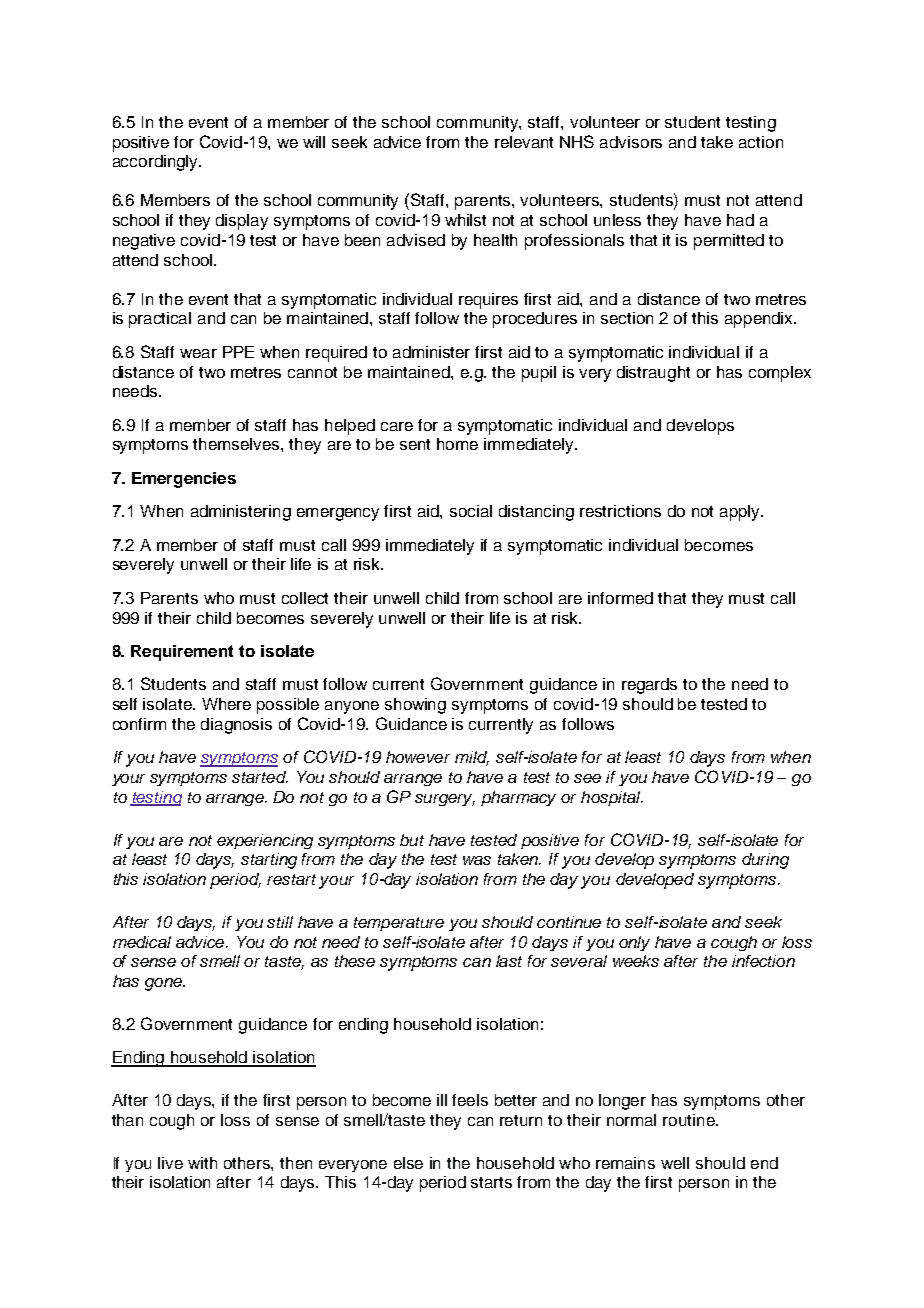 The width and height of the image is (924, 1308). What do you see at coordinates (280, 922) in the image?
I see `still` at bounding box center [280, 922].
